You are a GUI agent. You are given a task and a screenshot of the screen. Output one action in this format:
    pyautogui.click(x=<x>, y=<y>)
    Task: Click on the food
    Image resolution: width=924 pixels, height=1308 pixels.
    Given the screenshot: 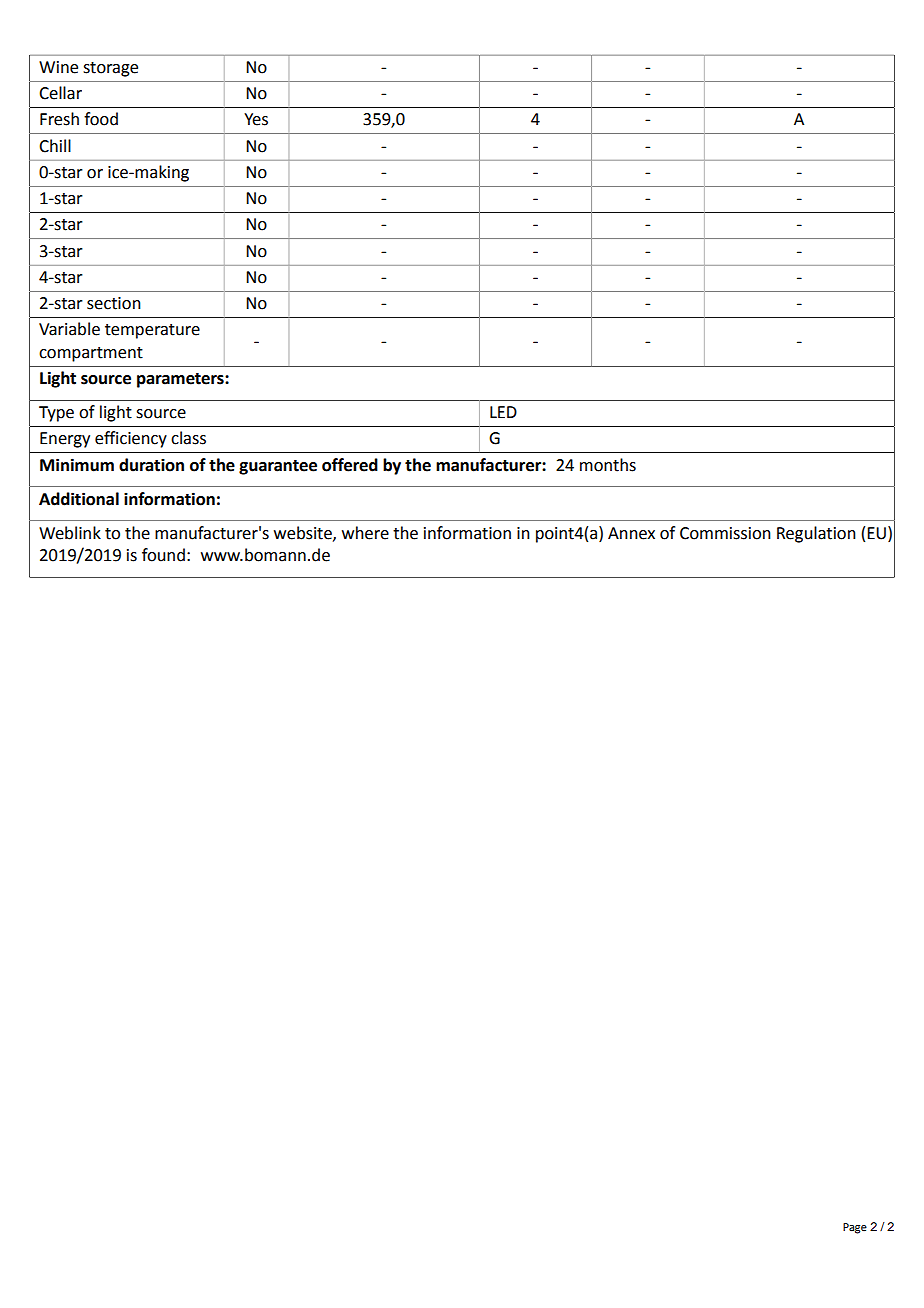 What is the action you would take?
    pyautogui.click(x=101, y=119)
